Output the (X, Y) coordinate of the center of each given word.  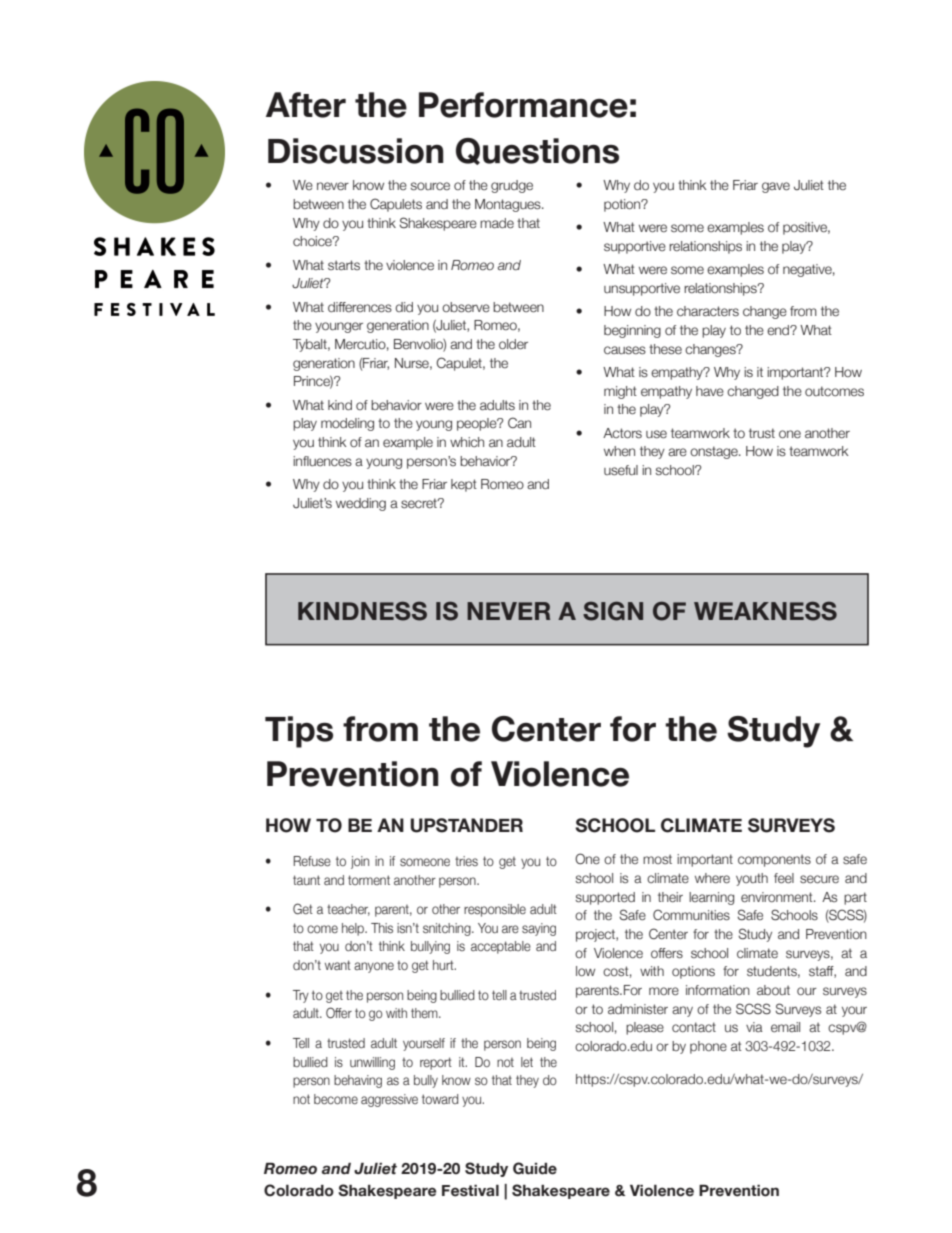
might (620, 392)
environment (778, 897)
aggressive (389, 1100)
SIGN (613, 611)
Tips (299, 732)
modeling (347, 424)
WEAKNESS (765, 611)
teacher (348, 910)
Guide (535, 1168)
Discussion (356, 151)
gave (776, 187)
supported (605, 898)
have (710, 391)
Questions (537, 151)
